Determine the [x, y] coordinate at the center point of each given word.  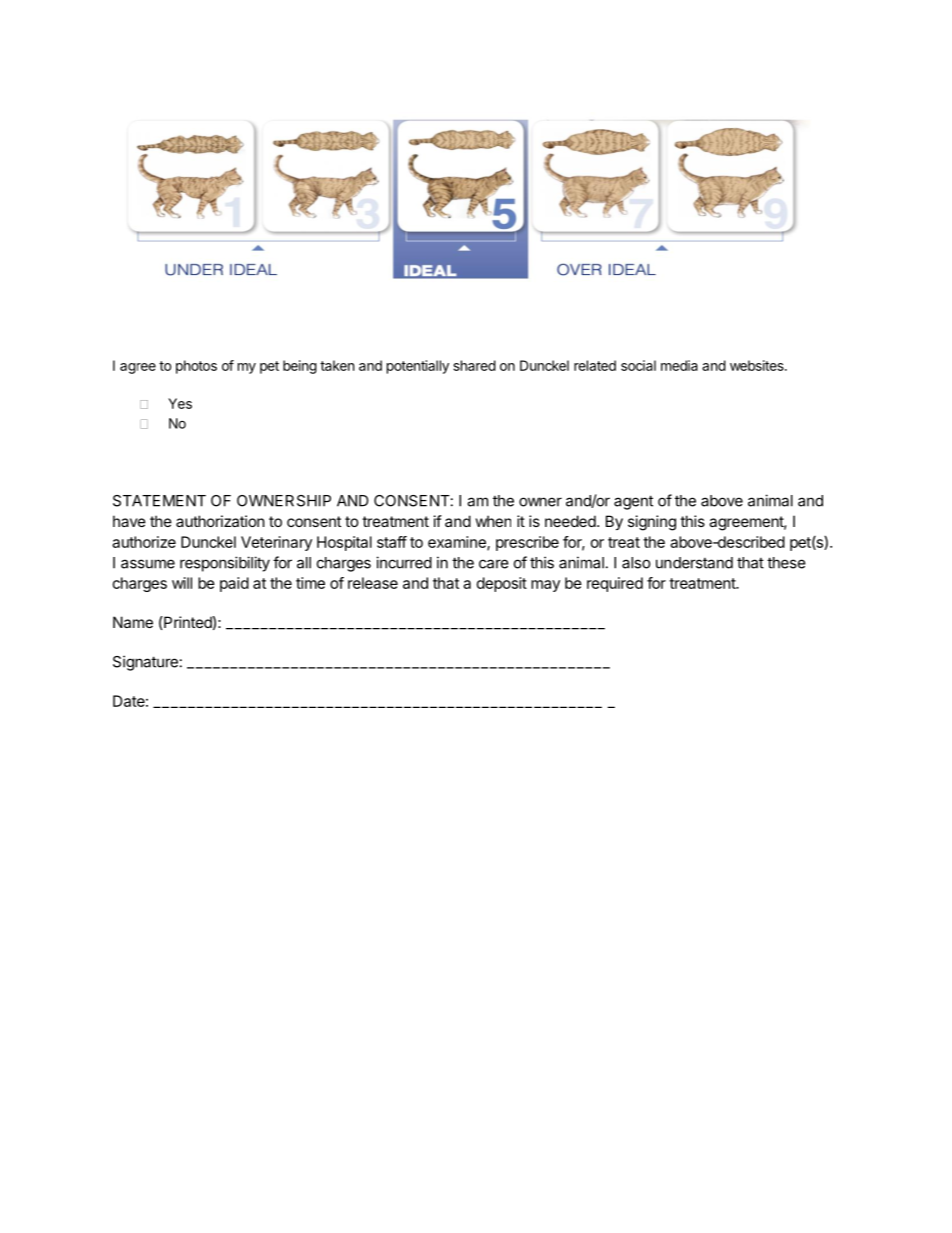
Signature [145, 663]
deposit [502, 584]
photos [196, 367]
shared [474, 365]
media [679, 365]
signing [652, 523]
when [493, 521]
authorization [220, 521]
